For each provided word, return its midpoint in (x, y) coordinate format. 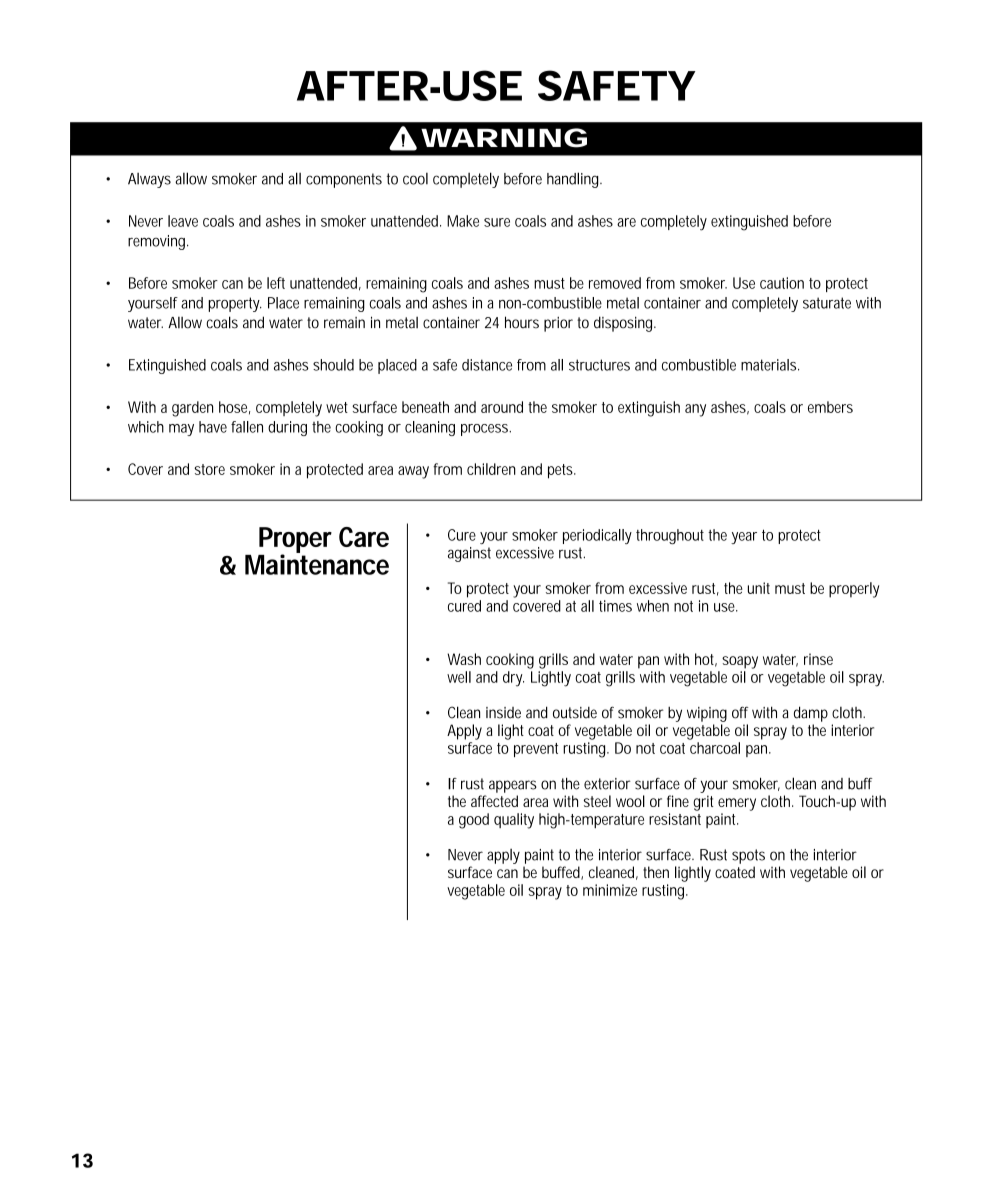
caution (782, 283)
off (740, 712)
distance (487, 365)
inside (503, 713)
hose (234, 408)
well (459, 677)
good (474, 821)
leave (183, 221)
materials (770, 365)
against (469, 554)
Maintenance (317, 563)
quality (514, 821)
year (744, 538)
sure (497, 222)
